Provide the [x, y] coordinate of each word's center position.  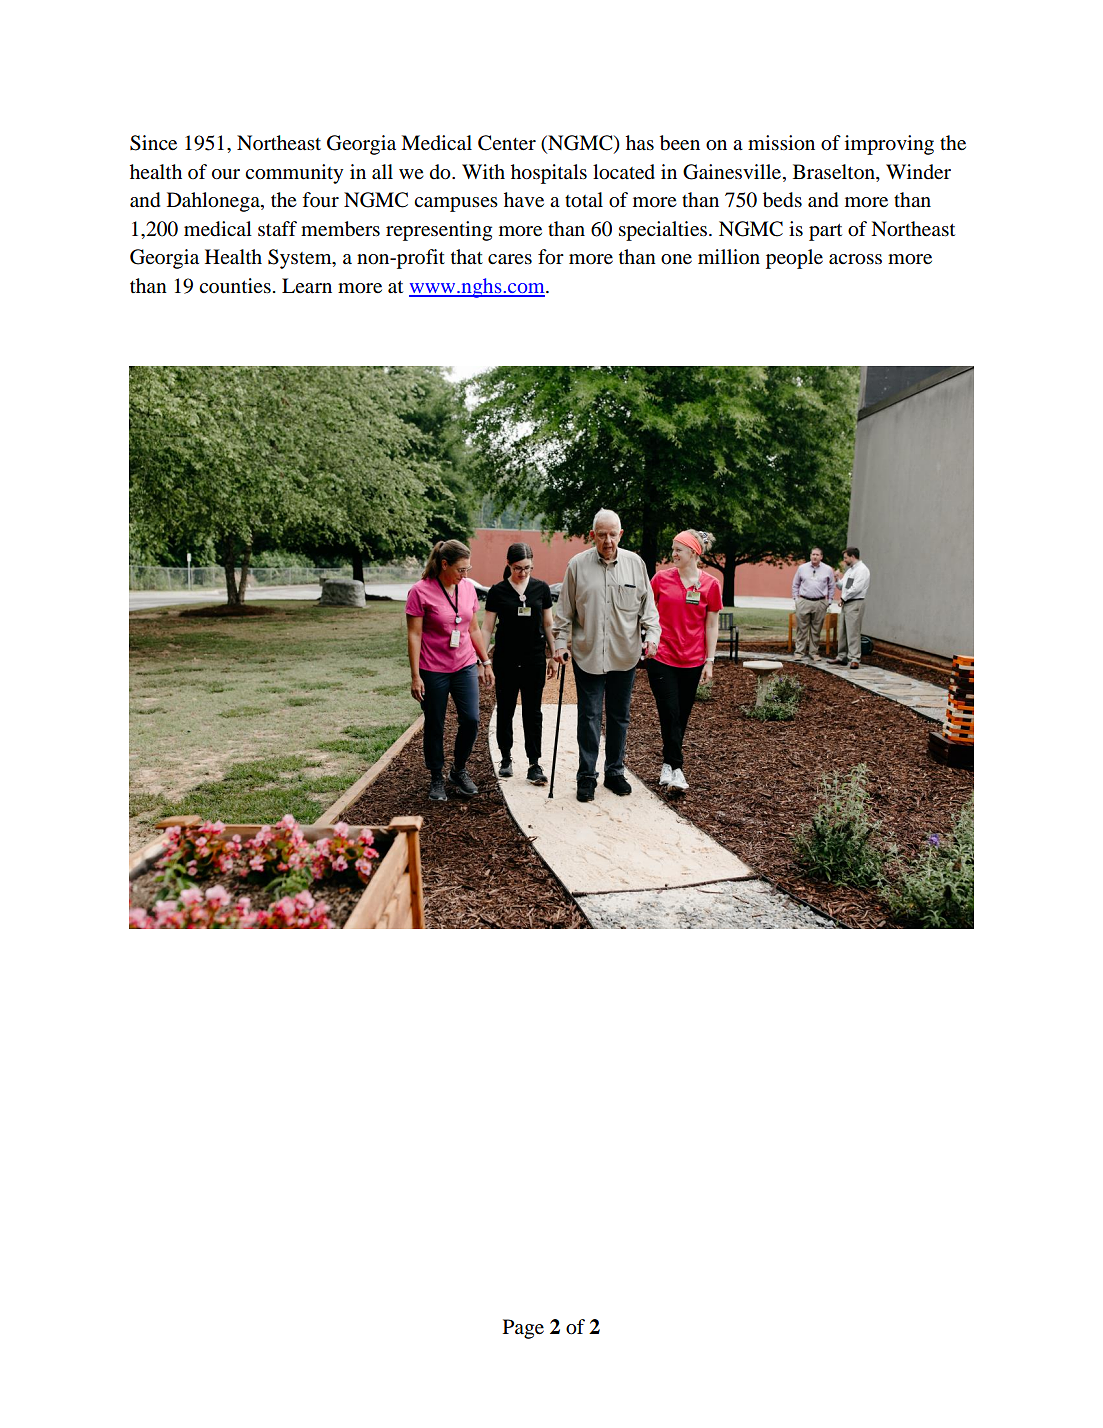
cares [510, 259]
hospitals [549, 174]
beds [782, 200]
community [294, 174]
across [855, 259]
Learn [307, 286]
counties [235, 286]
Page [523, 1329]
